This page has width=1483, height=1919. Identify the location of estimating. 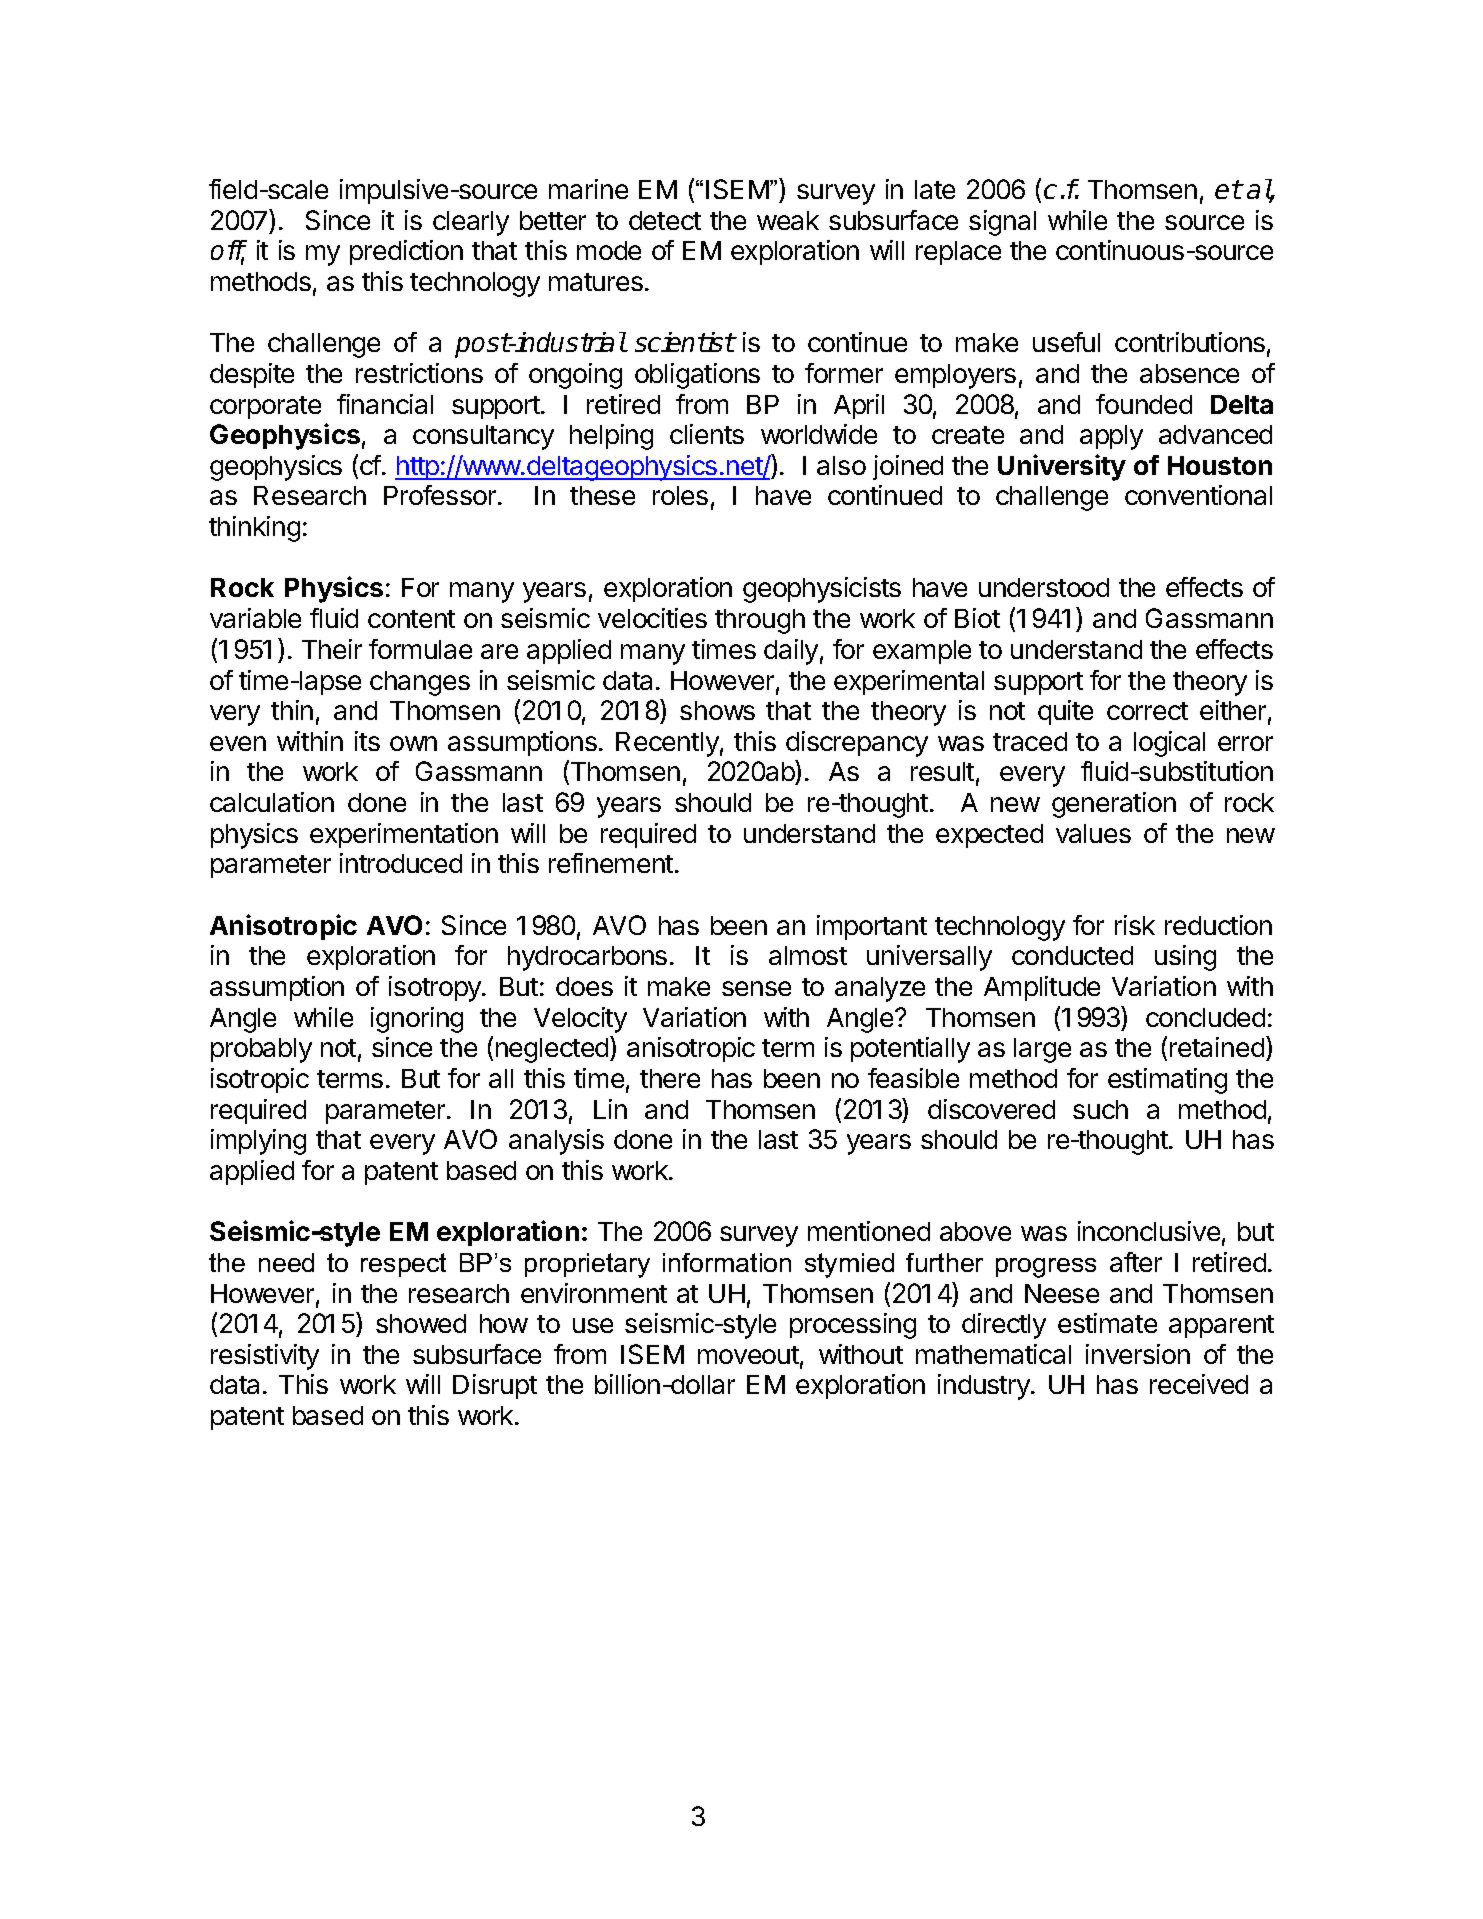
(1167, 1081).
